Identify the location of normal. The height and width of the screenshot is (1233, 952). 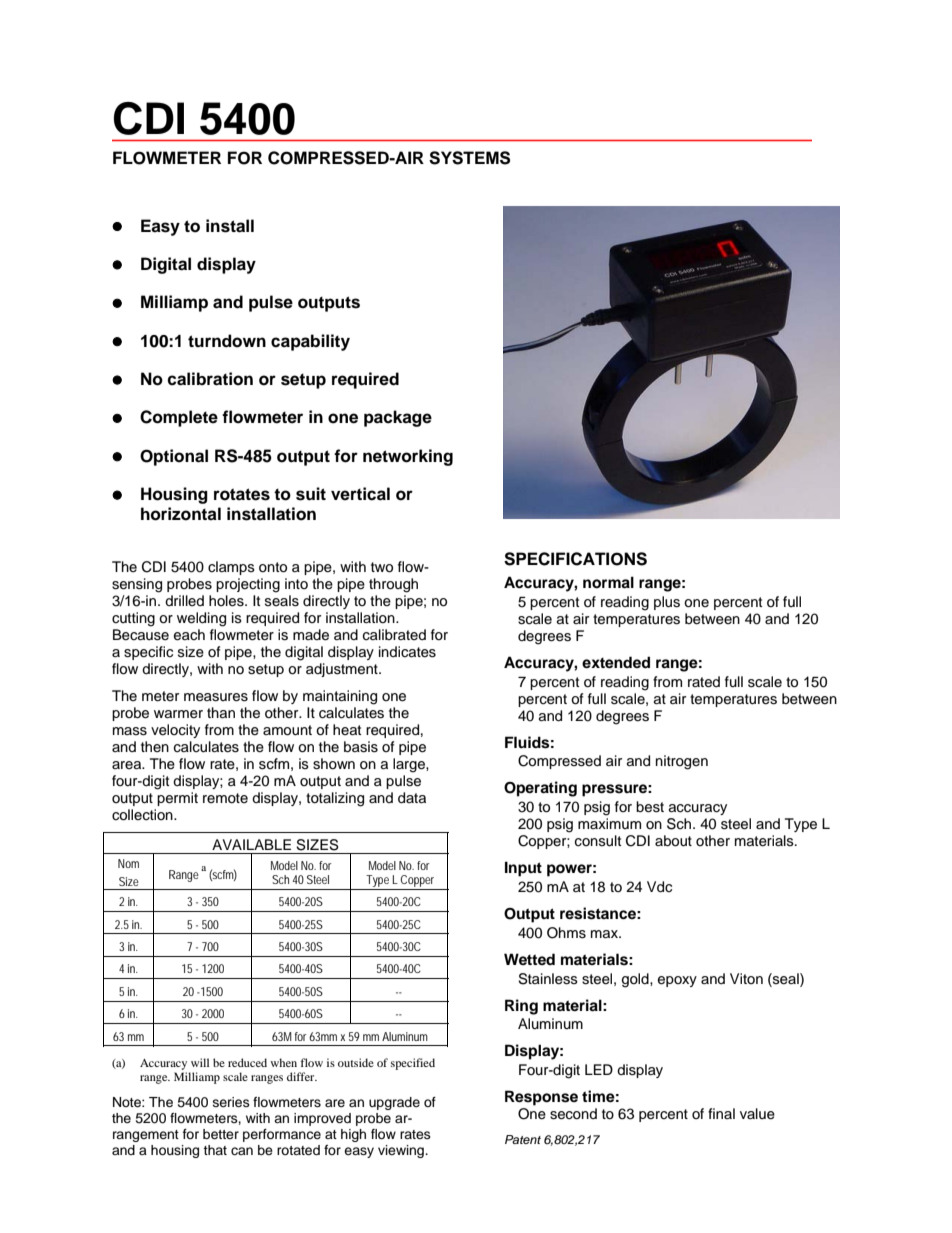
(608, 582).
